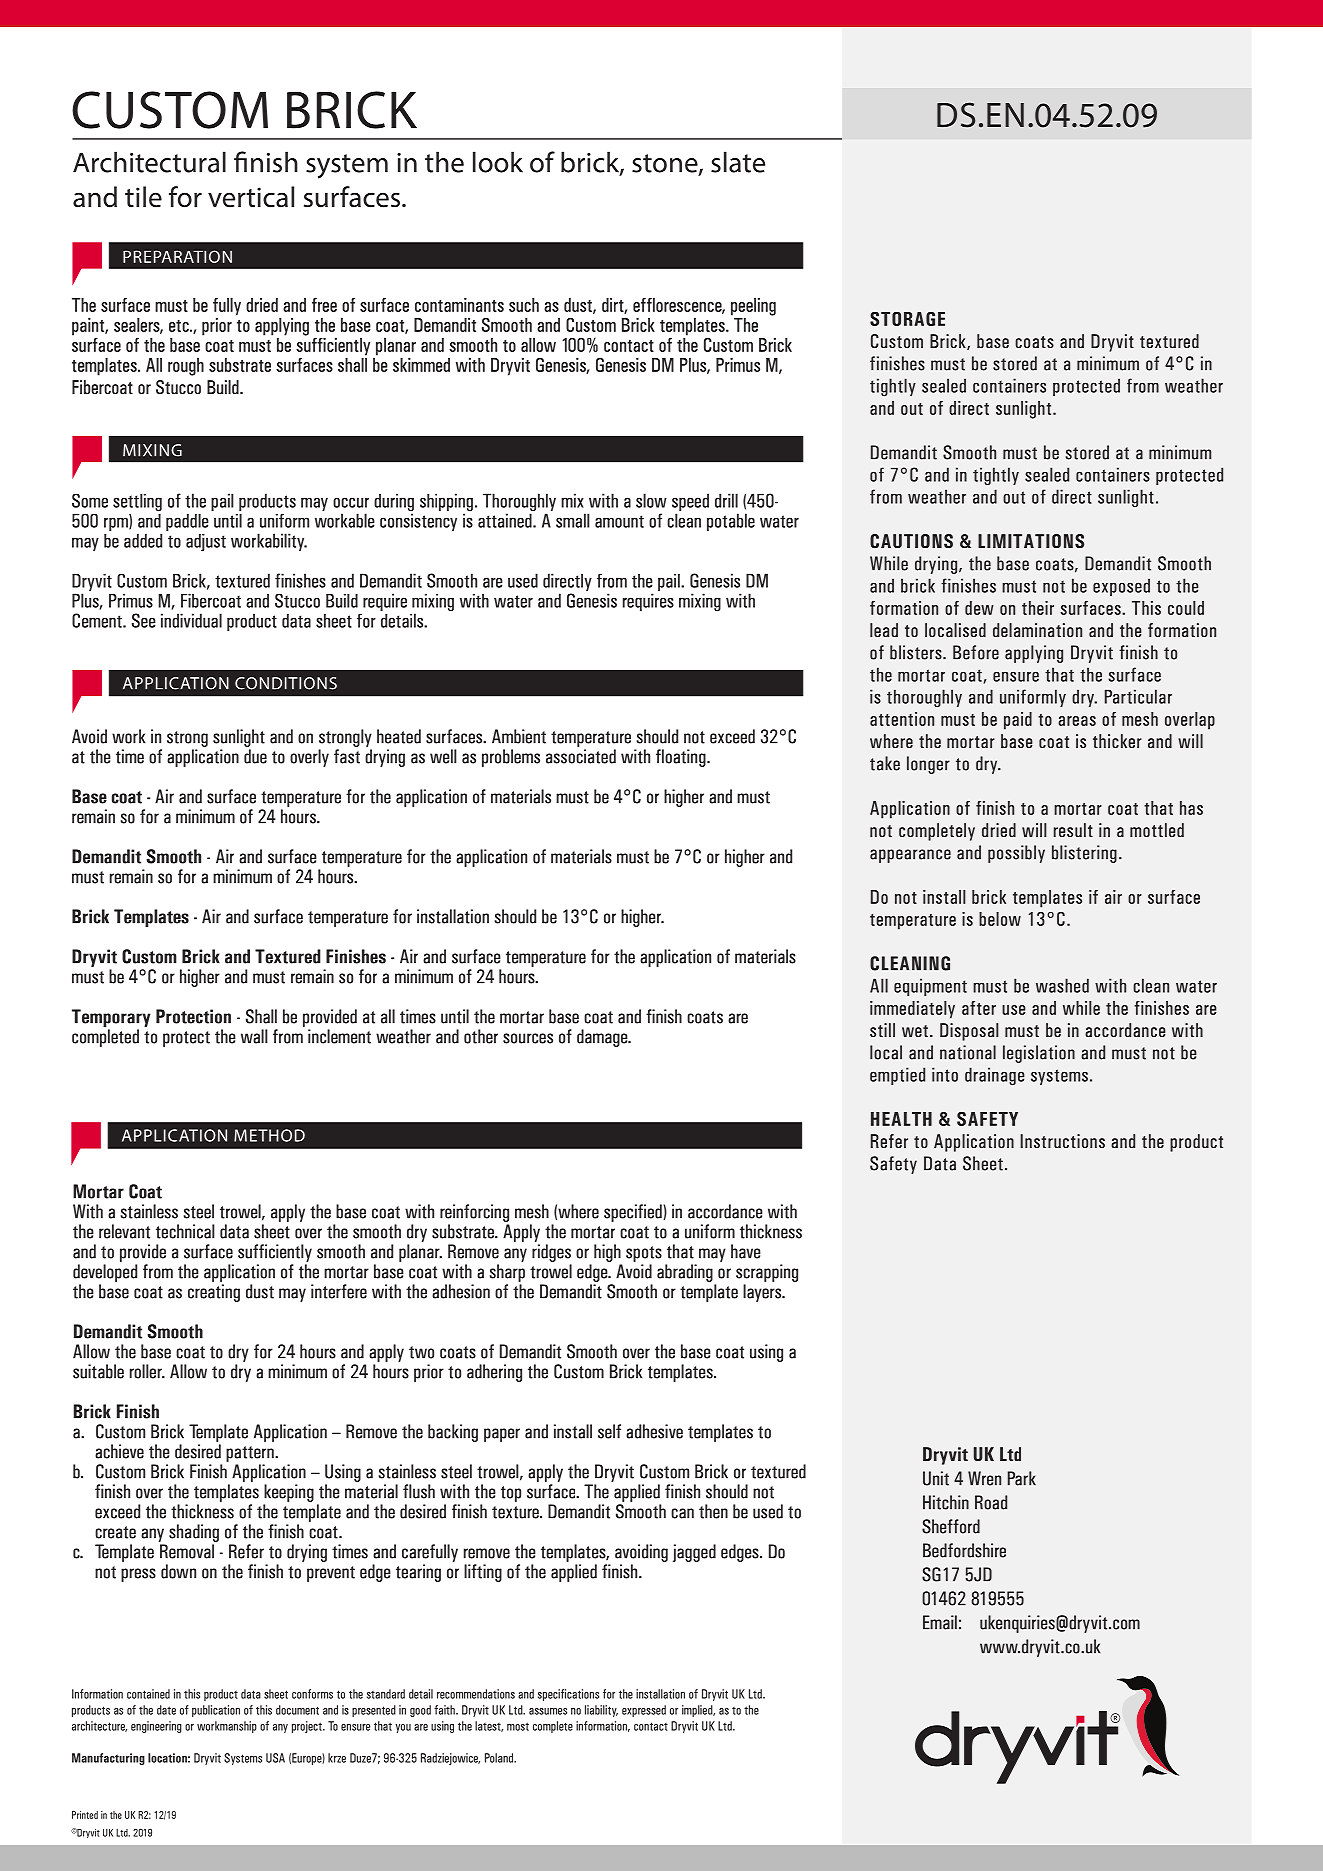 Image resolution: width=1323 pixels, height=1871 pixels. I want to click on result, so click(1073, 830).
